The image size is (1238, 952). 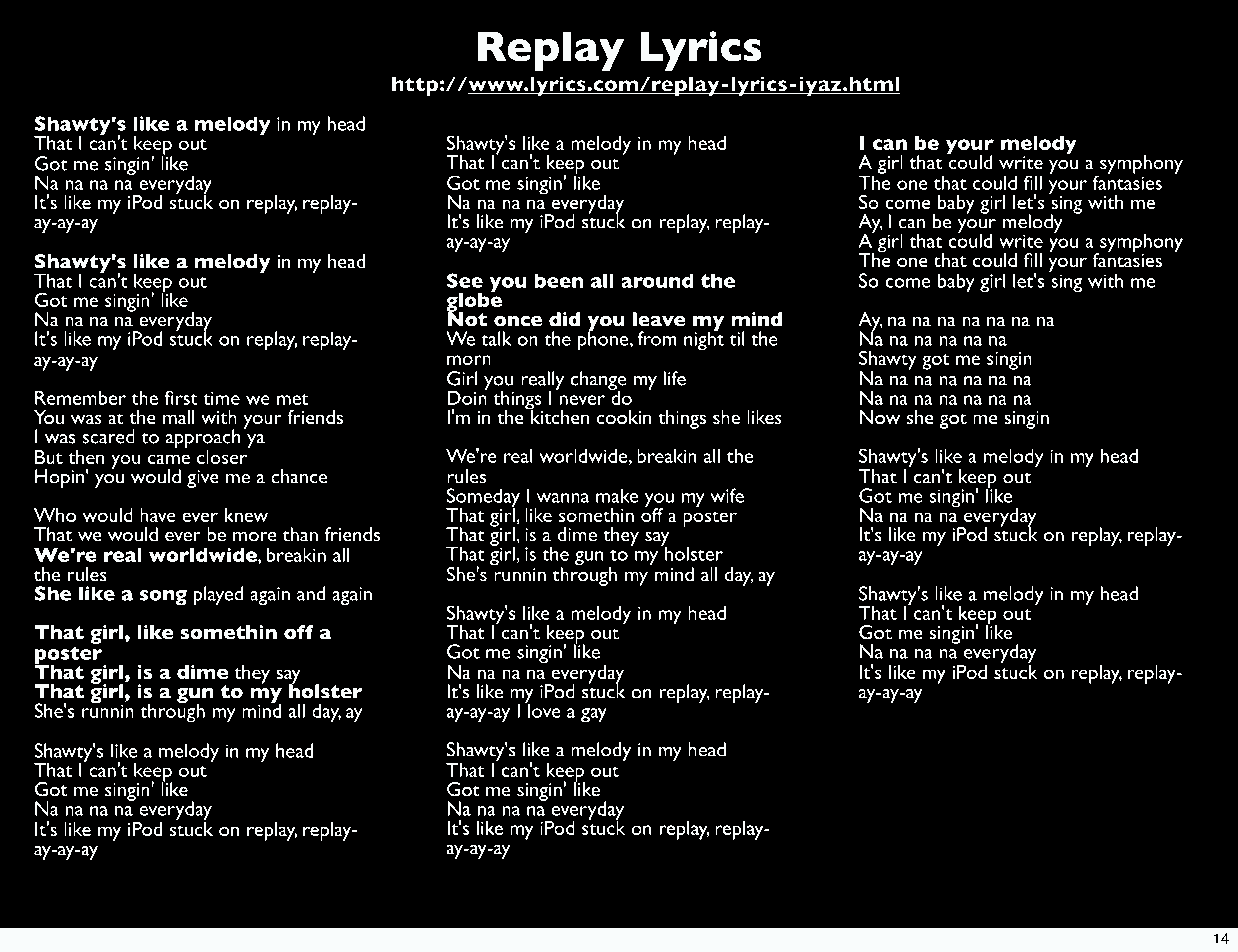 I want to click on love, so click(x=543, y=709).
